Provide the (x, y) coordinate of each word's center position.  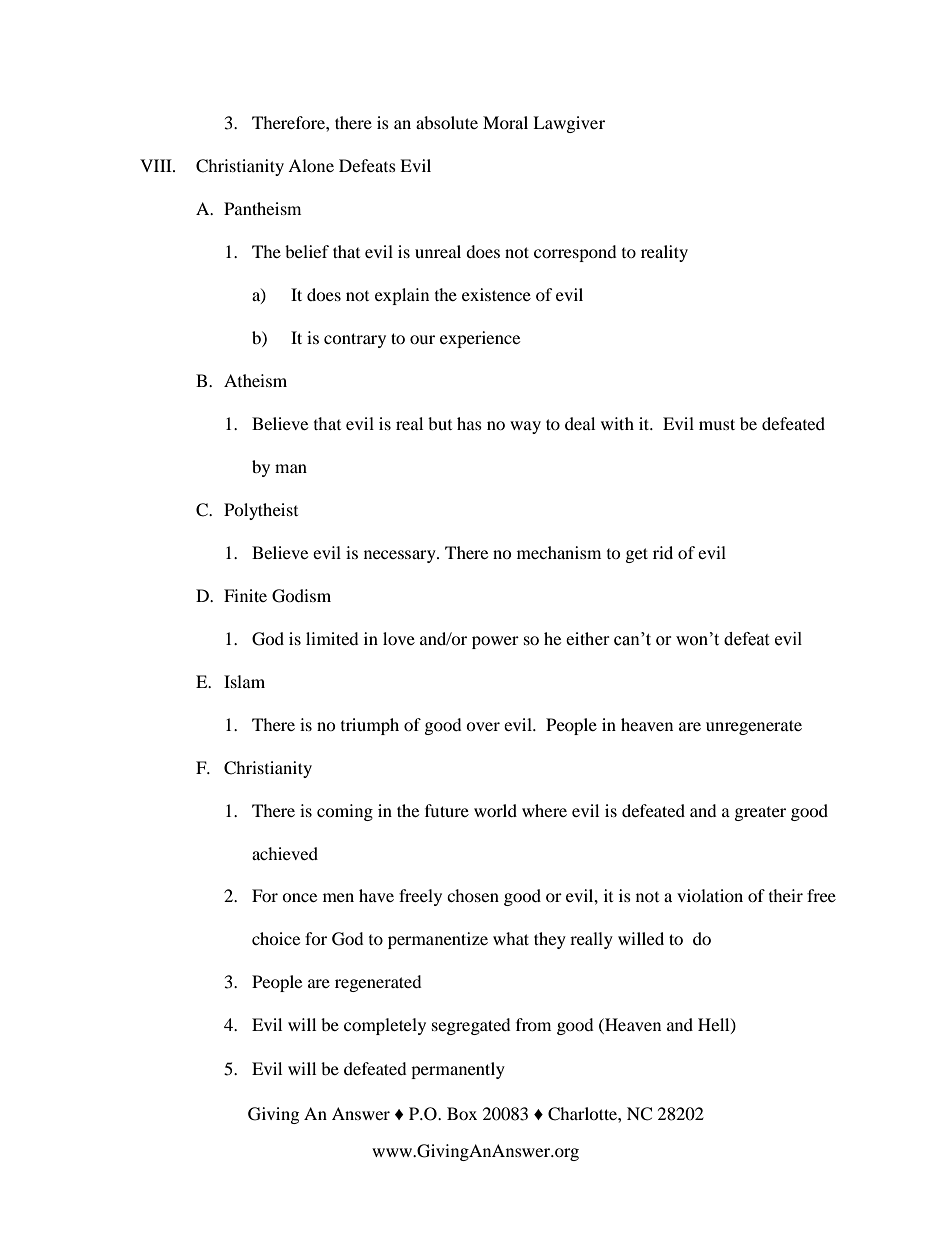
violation (710, 895)
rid (663, 552)
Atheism (255, 380)
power (495, 642)
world (495, 810)
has (469, 423)
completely (385, 1026)
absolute (447, 122)
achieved (285, 853)
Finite (245, 595)
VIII (157, 165)
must (717, 424)
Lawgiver (569, 124)
